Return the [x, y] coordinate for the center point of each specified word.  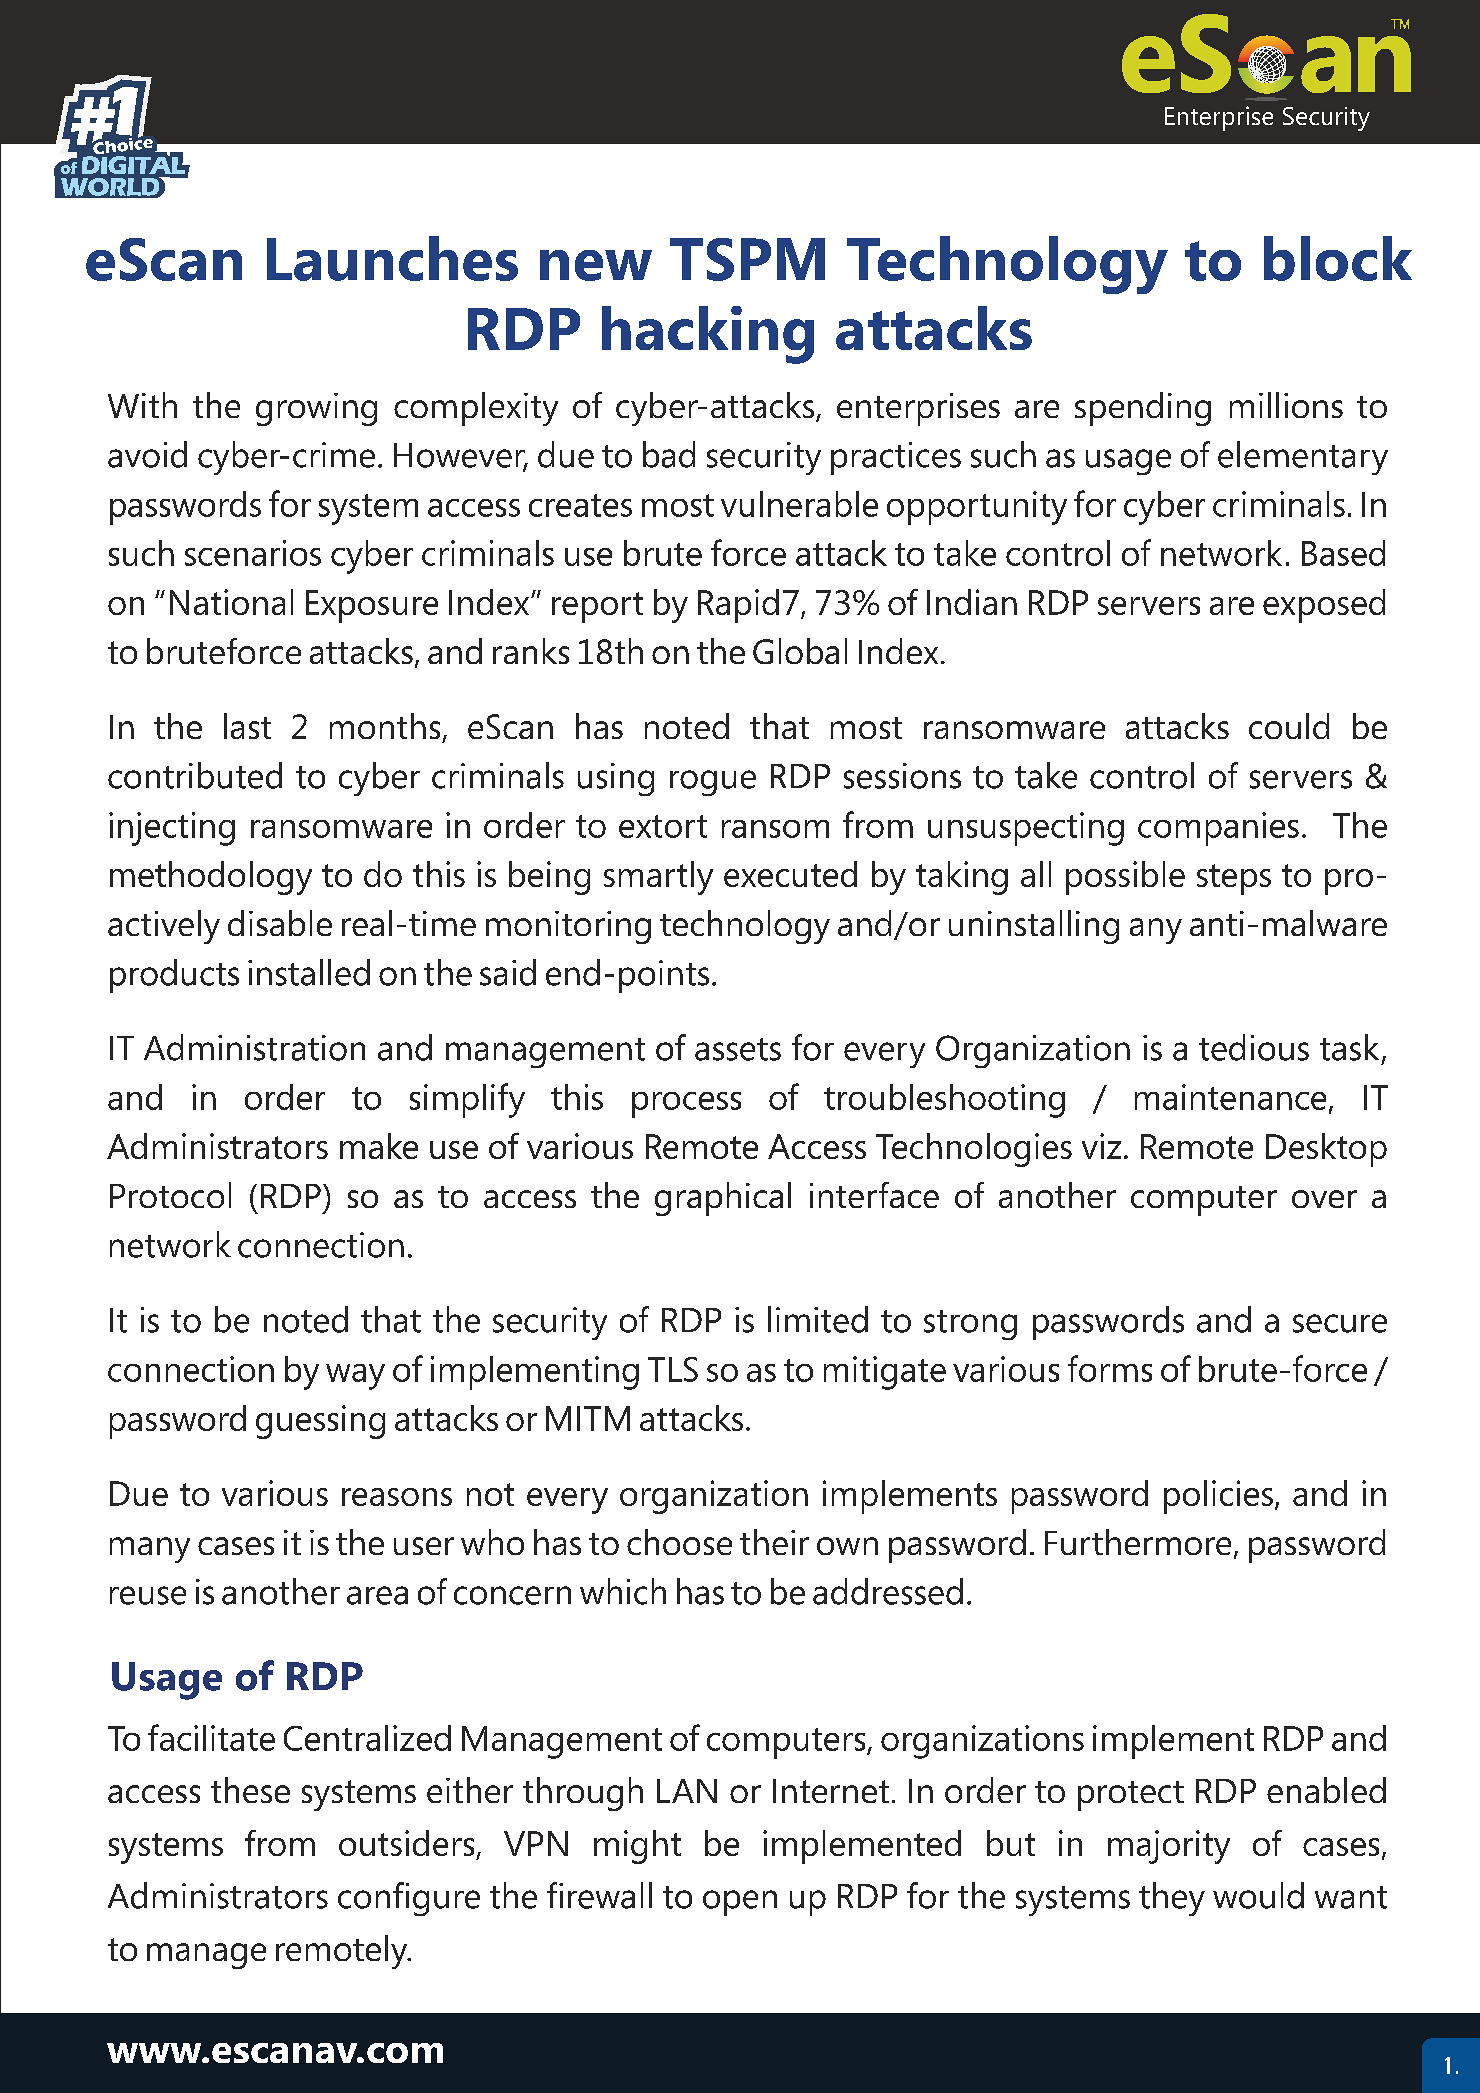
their [774, 1542]
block [1338, 258]
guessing [320, 1422]
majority [1169, 1847]
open [740, 1903]
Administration [254, 1047]
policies [1218, 1497]
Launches [392, 258]
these [250, 1790]
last [247, 726]
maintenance [1230, 1097]
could [1289, 726]
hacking [708, 335]
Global [800, 651]
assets [738, 1049]
